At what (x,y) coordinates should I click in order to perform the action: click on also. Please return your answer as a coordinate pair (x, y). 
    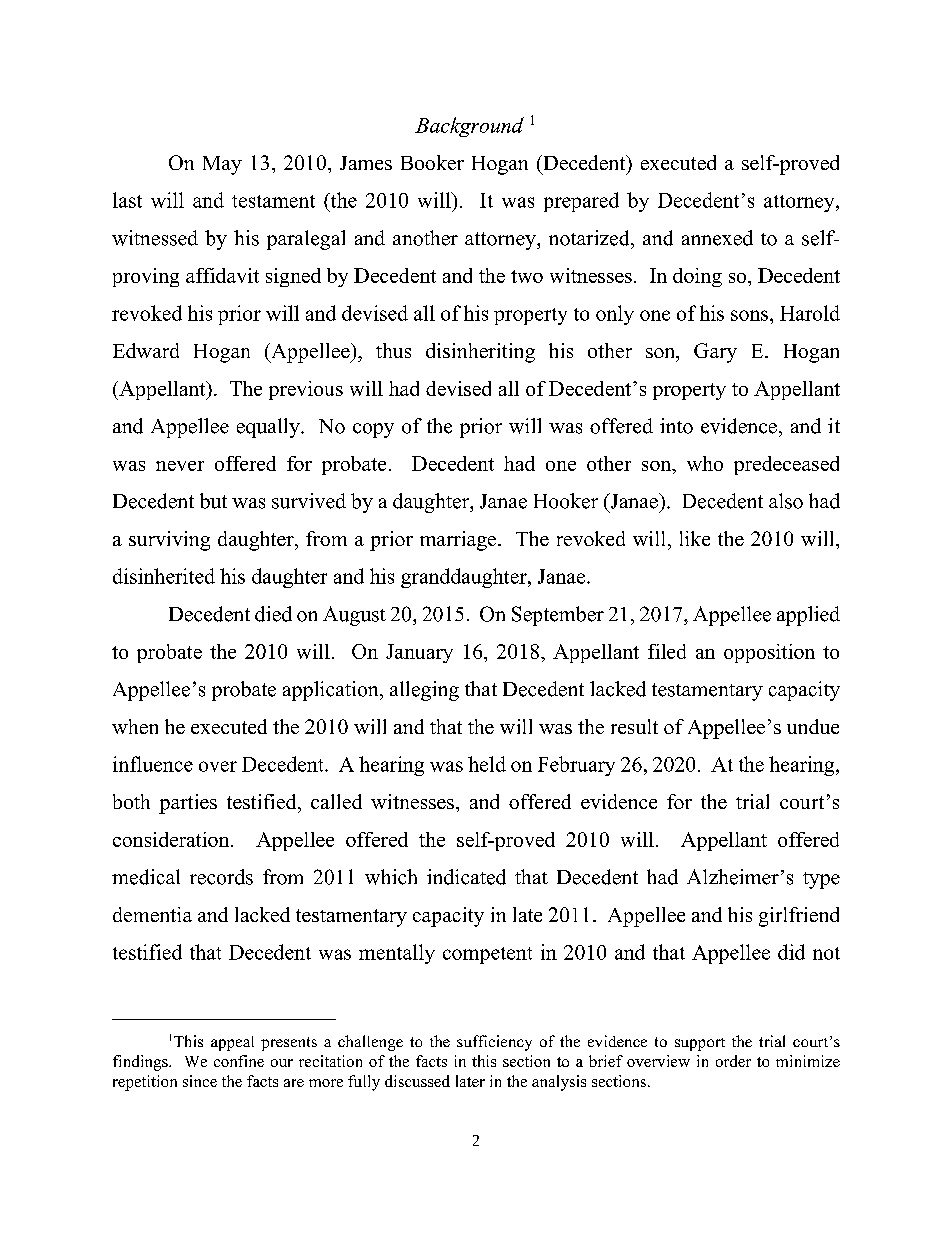
    Looking at the image, I should click on (786, 501).
